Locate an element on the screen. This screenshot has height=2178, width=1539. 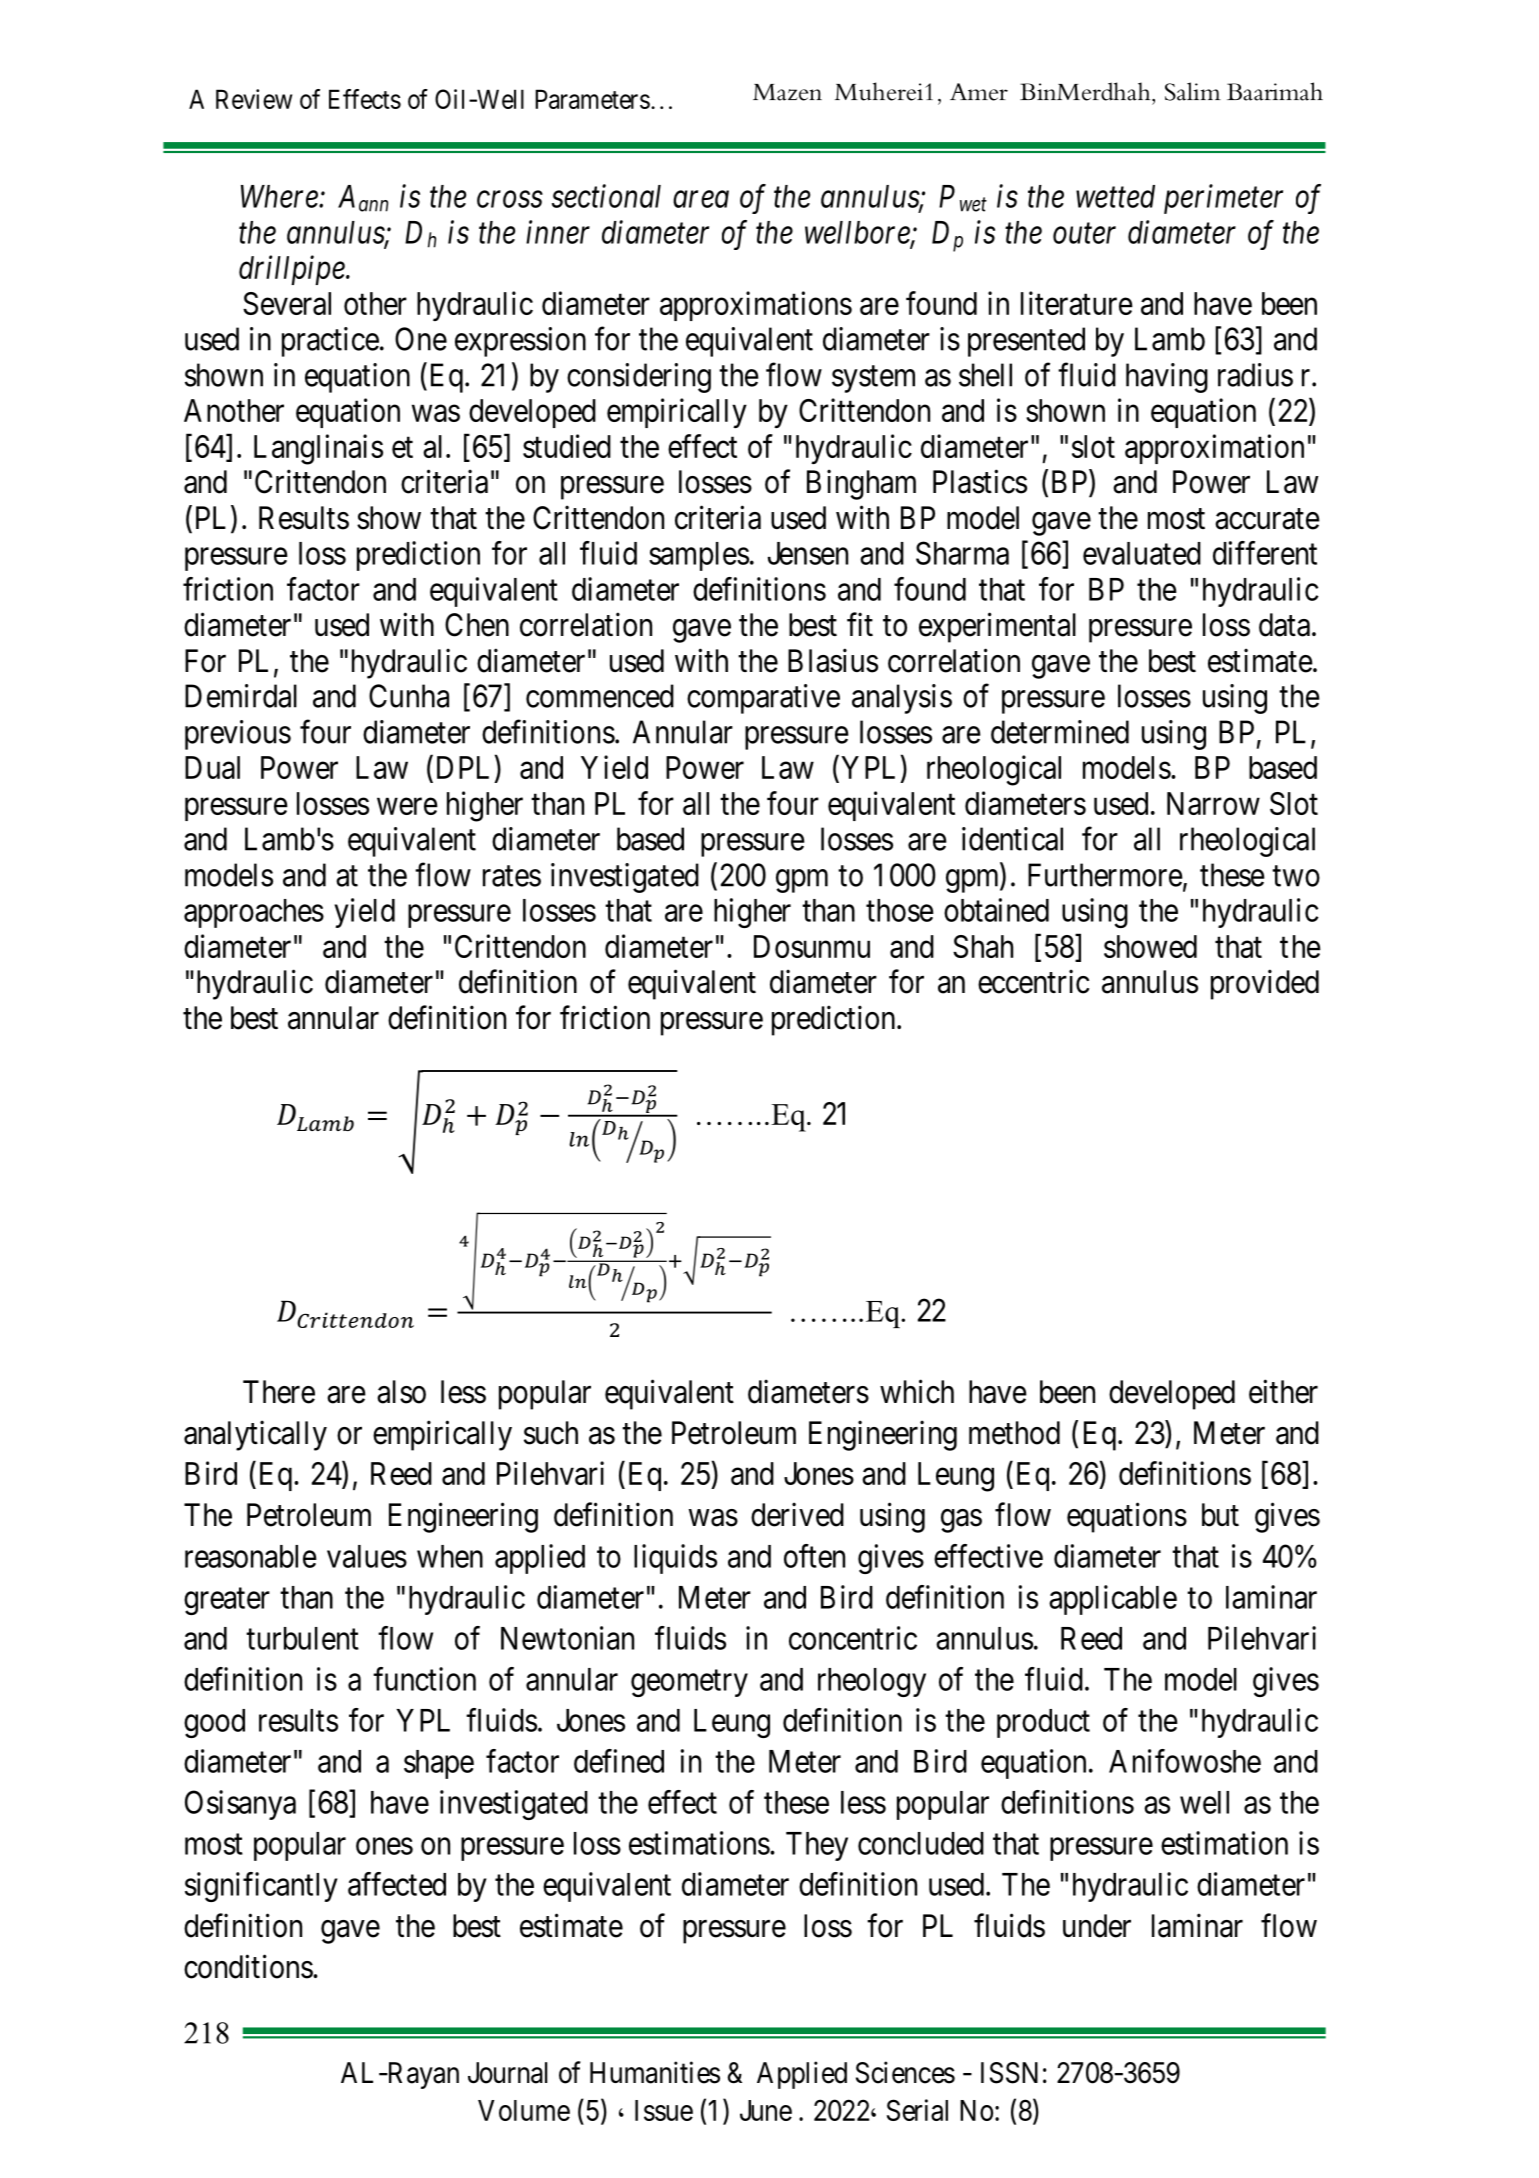
Where is located at coordinates (280, 196).
